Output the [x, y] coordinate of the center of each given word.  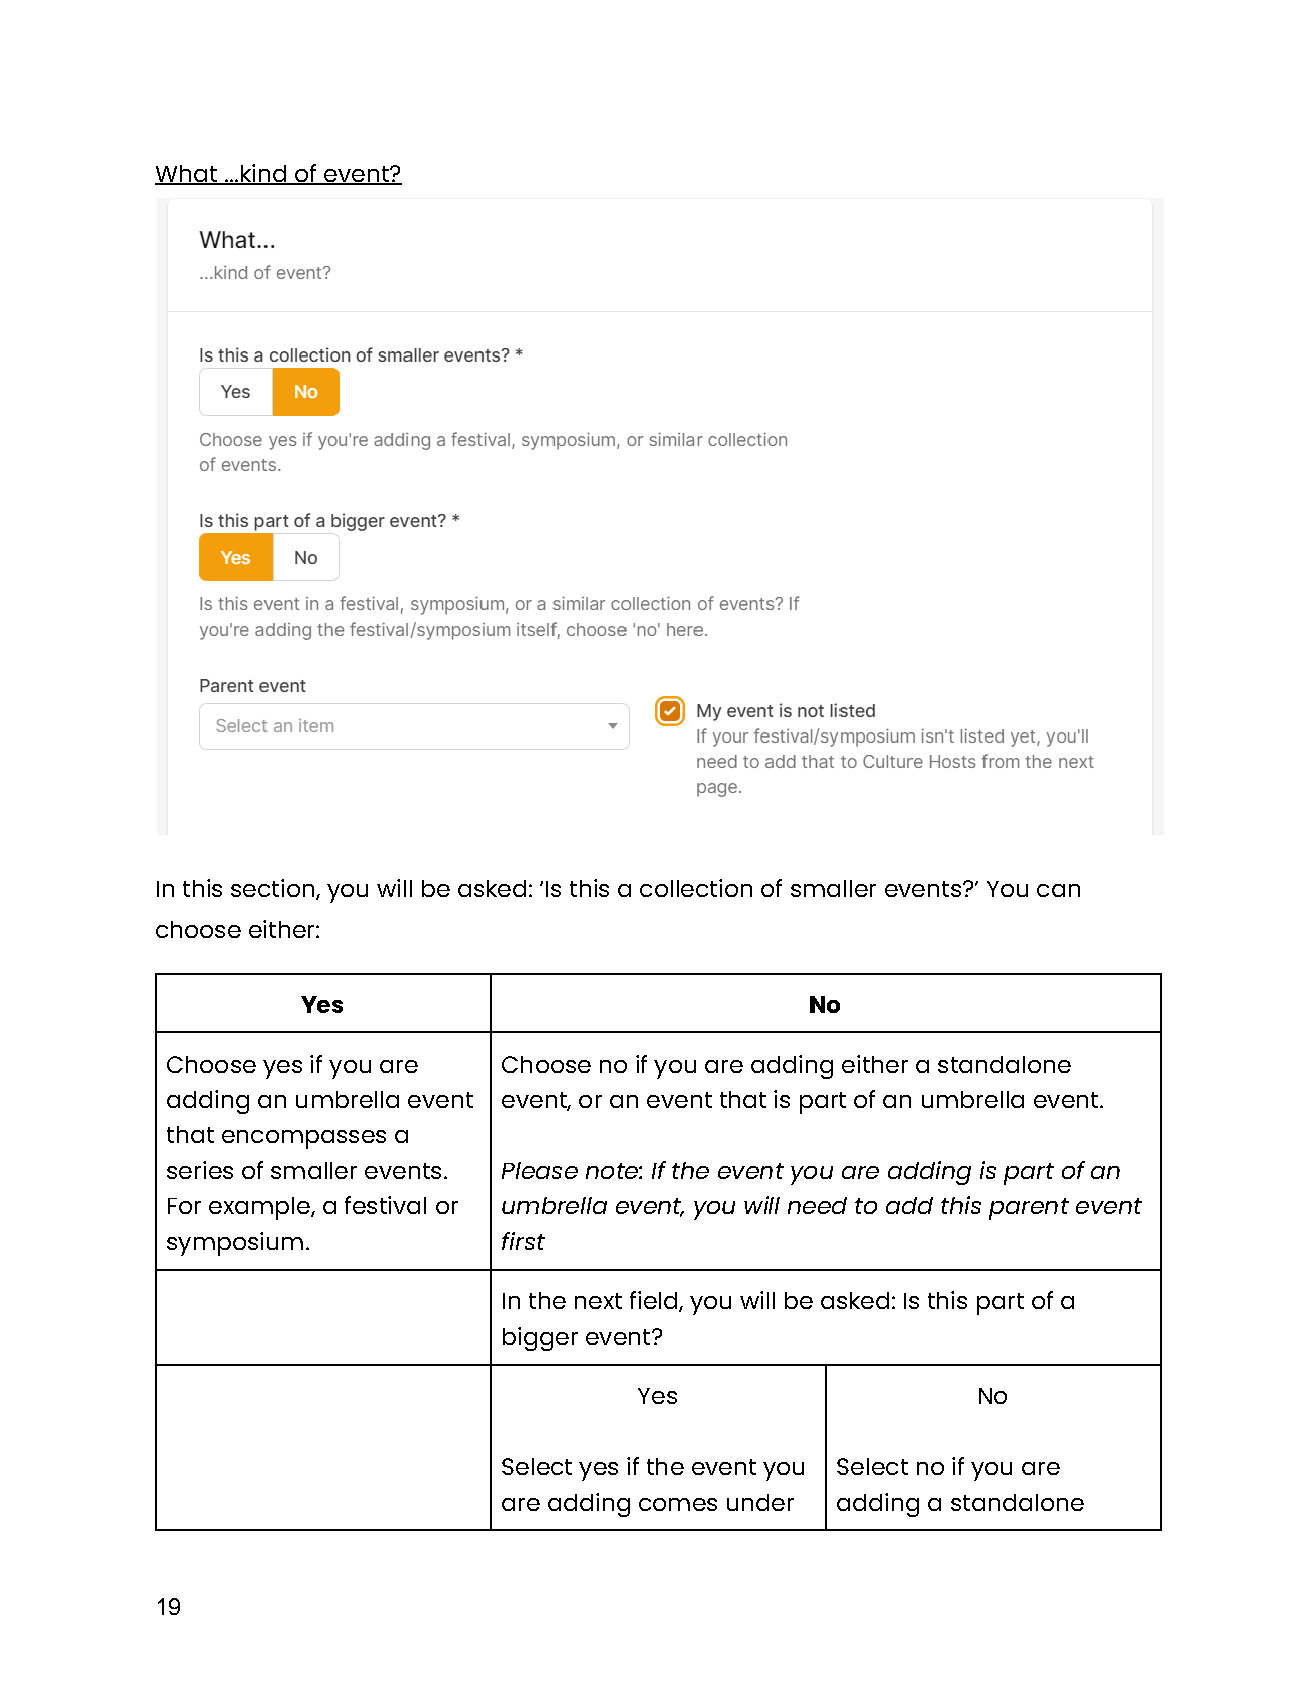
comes [678, 1504]
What [187, 174]
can [1058, 890]
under [760, 1502]
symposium [235, 1244]
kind [263, 174]
